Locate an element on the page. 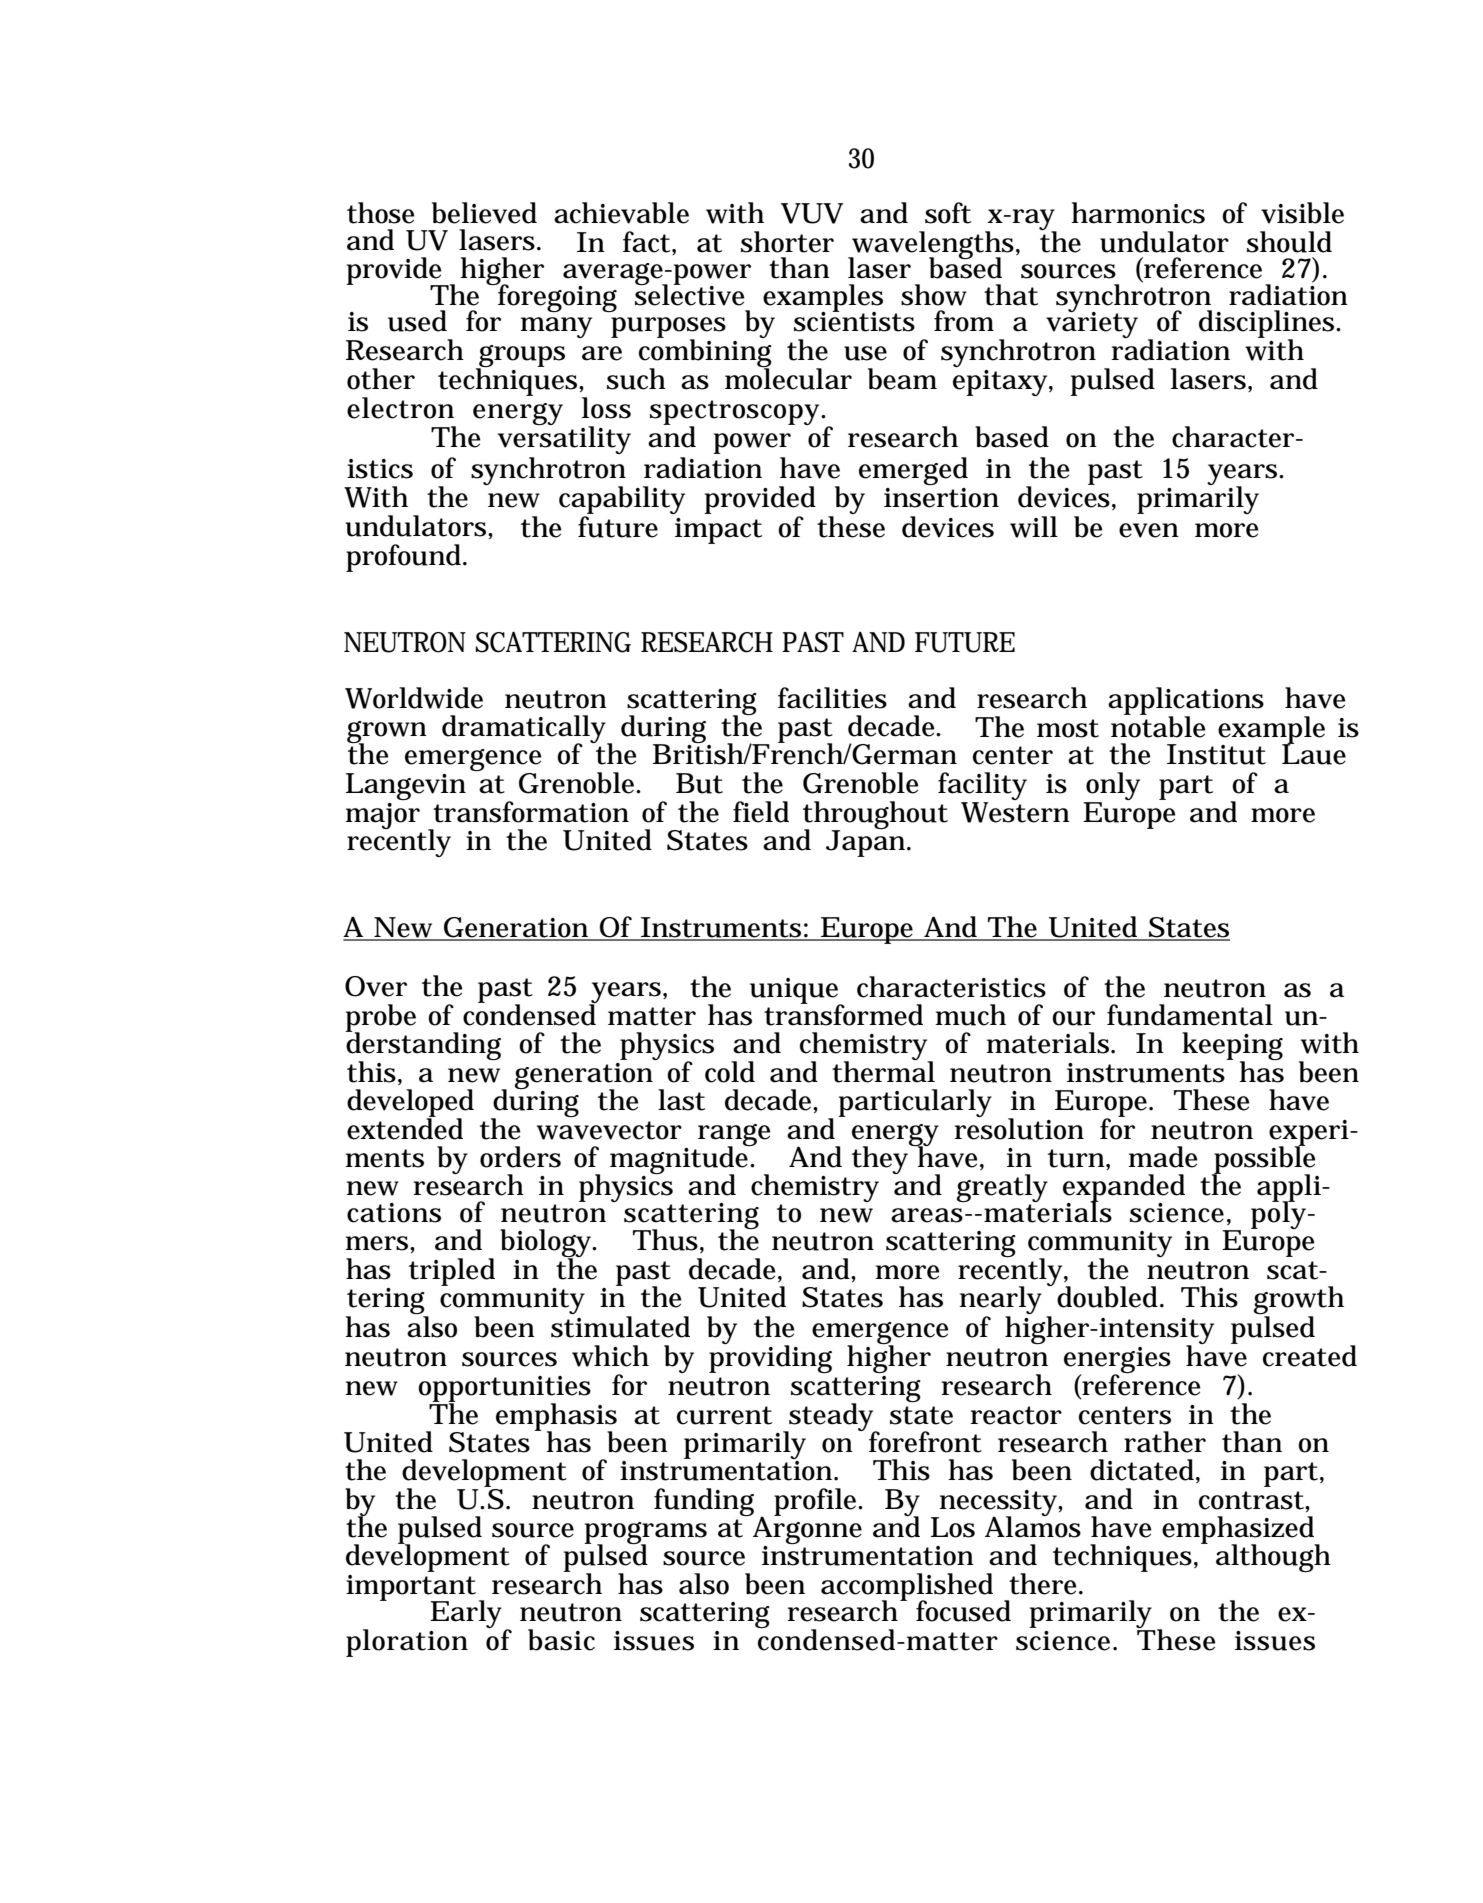 This document has width=1483, height=1903. accomplished is located at coordinates (907, 1588).
